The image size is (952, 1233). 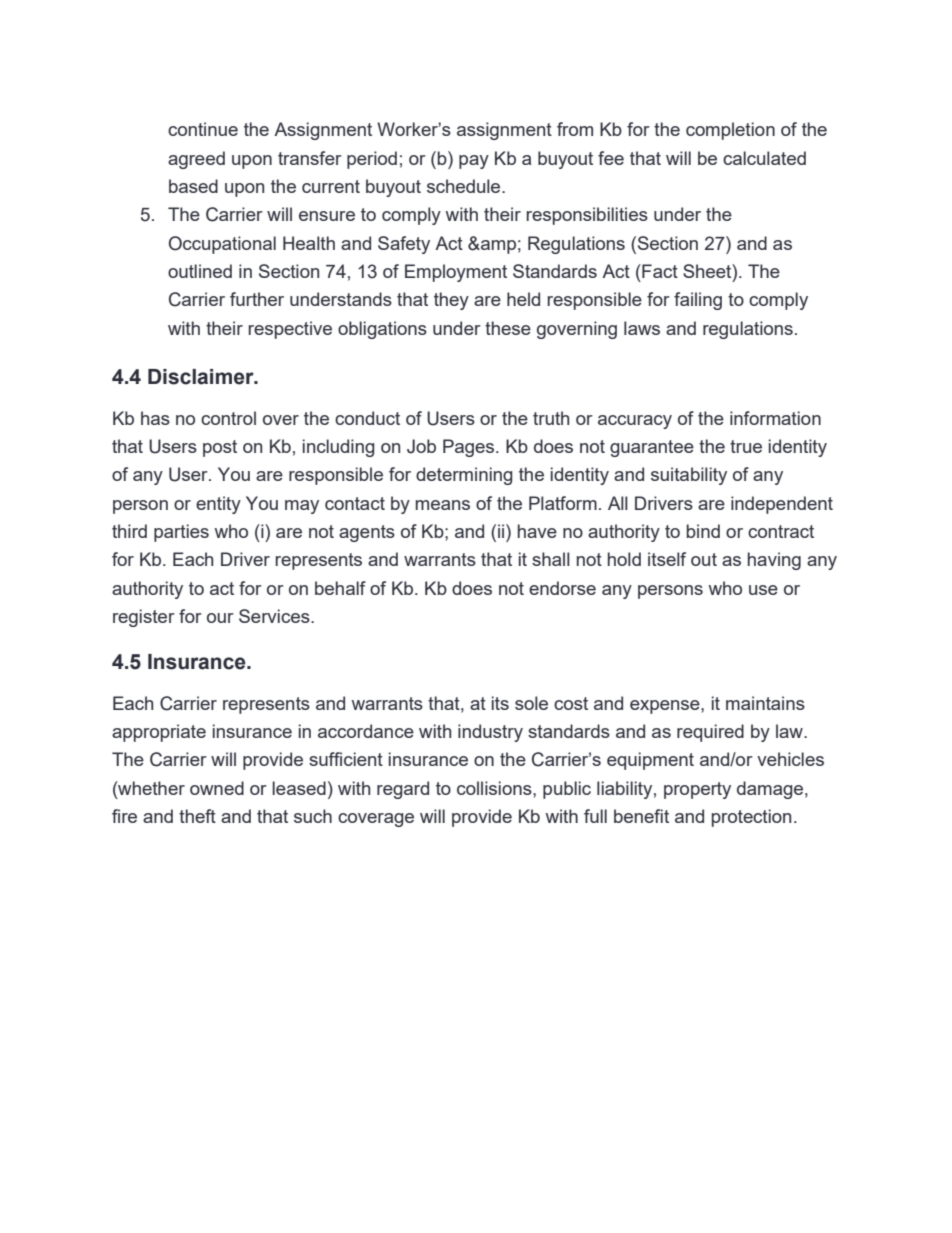 I want to click on suitability, so click(x=689, y=476).
